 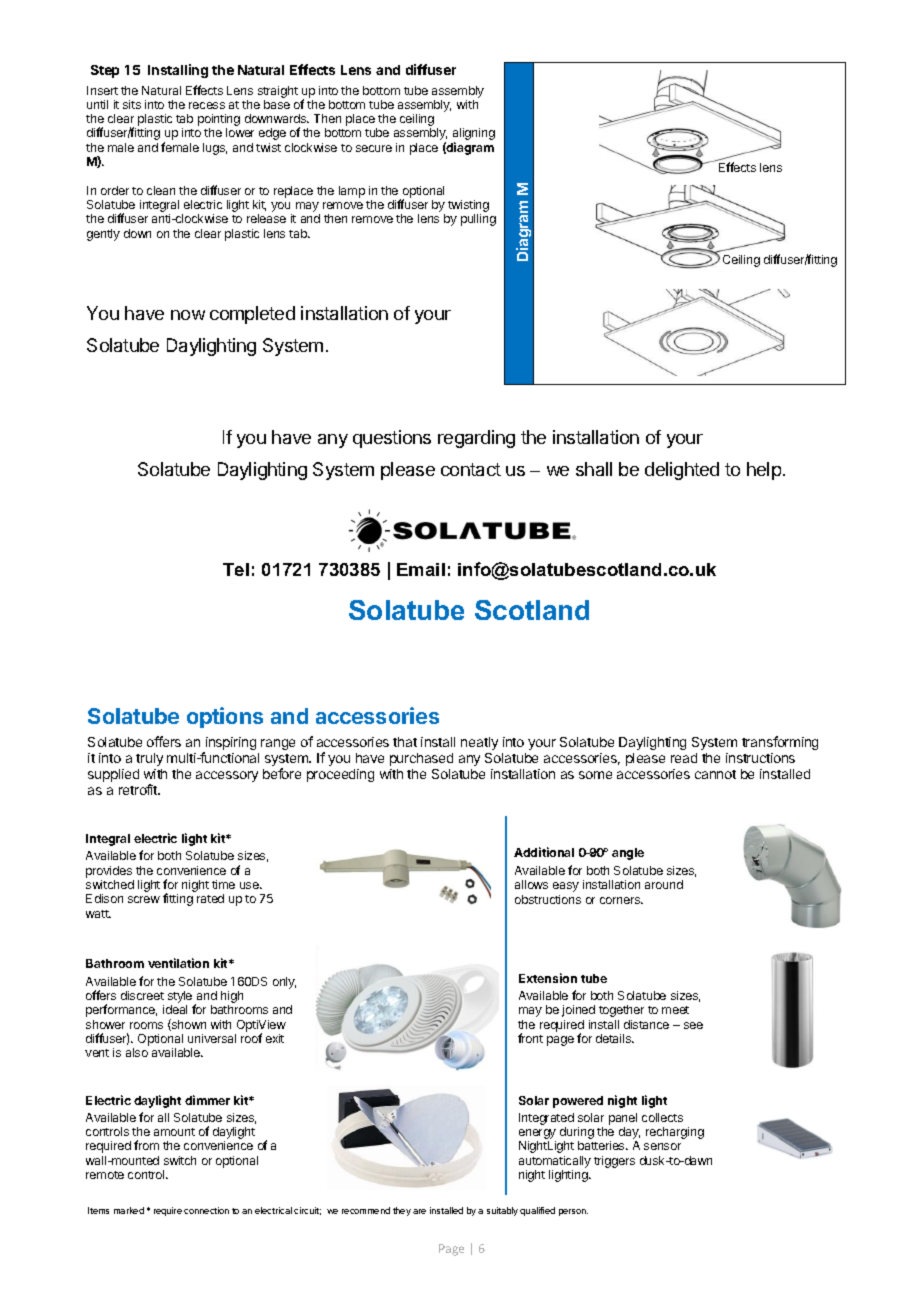 I want to click on recess, so click(x=207, y=105).
